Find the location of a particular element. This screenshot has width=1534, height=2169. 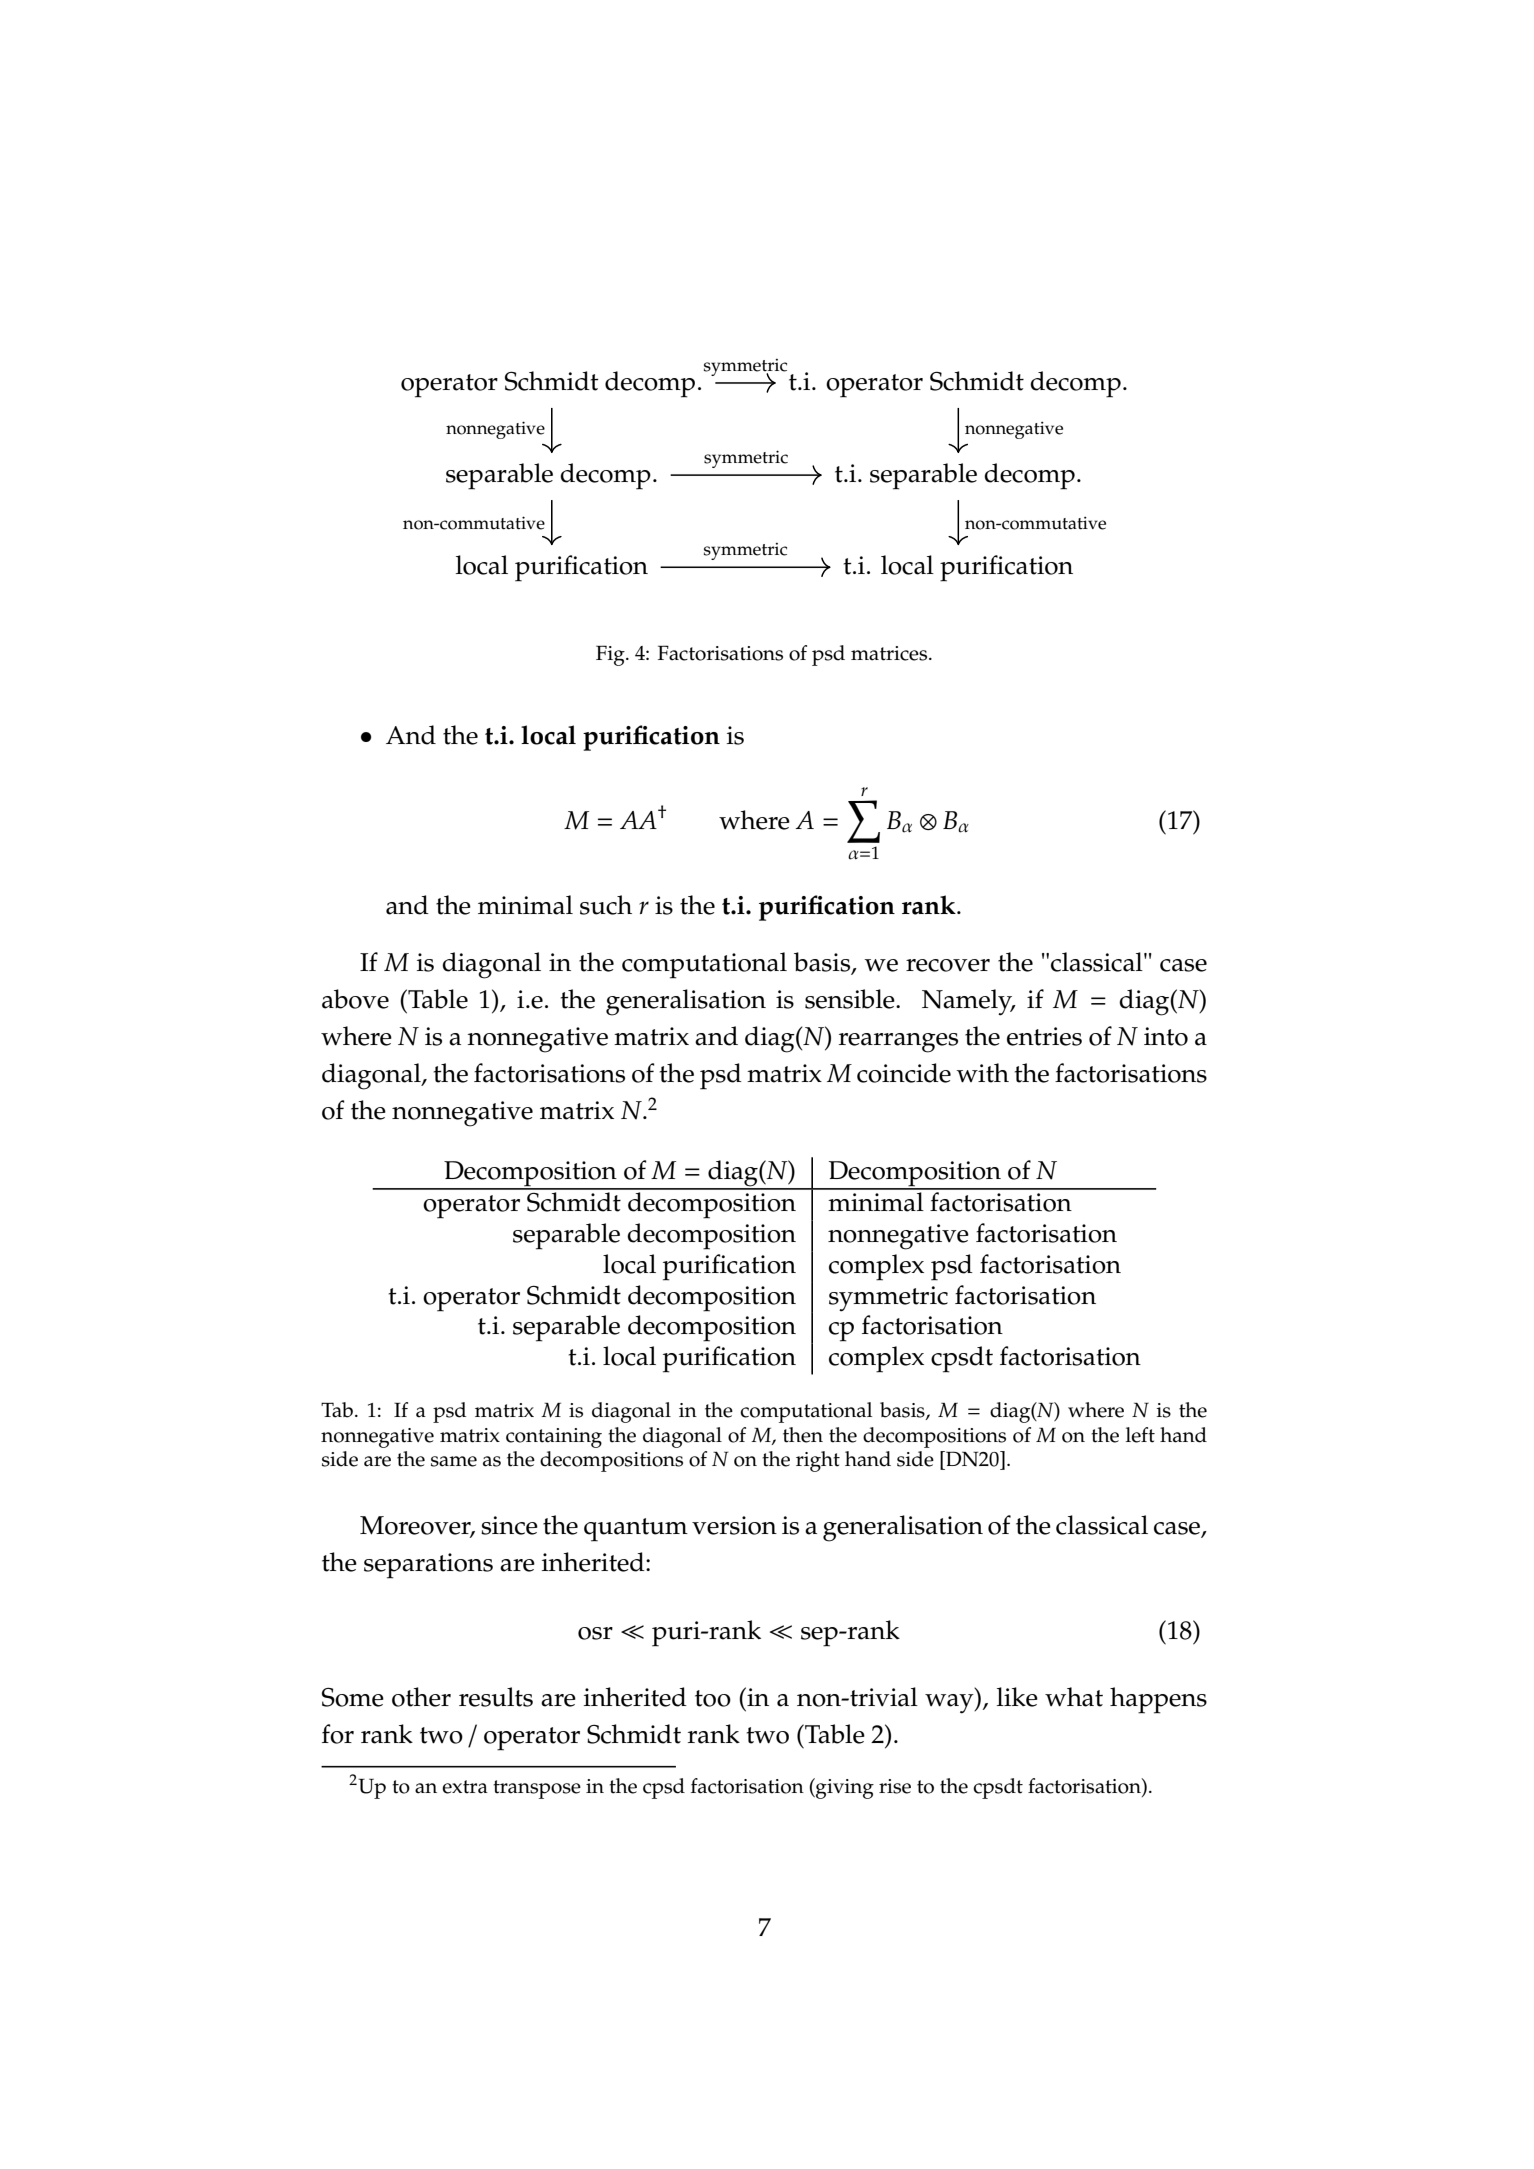

then is located at coordinates (803, 1435).
